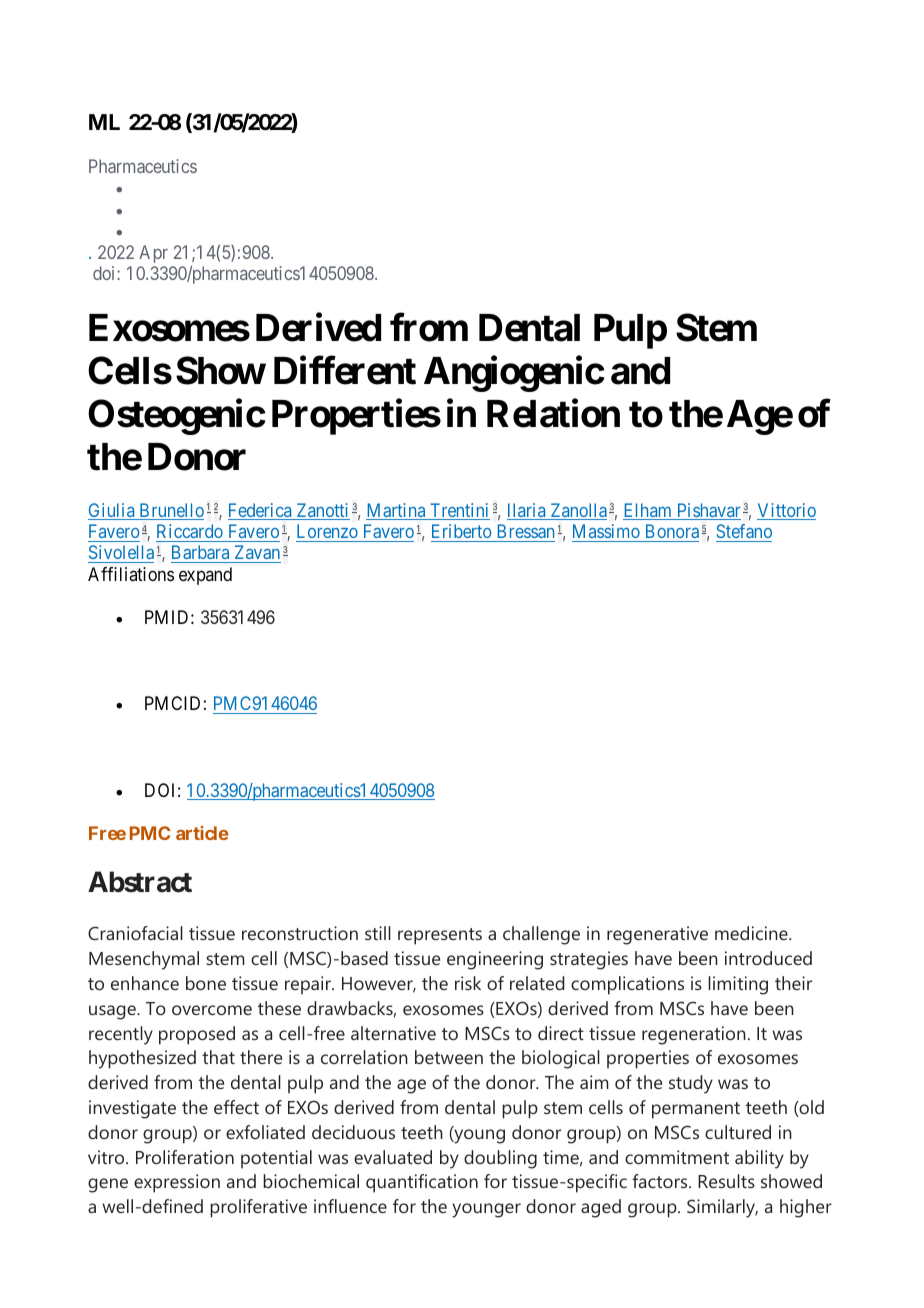  I want to click on Stefano, so click(744, 531).
